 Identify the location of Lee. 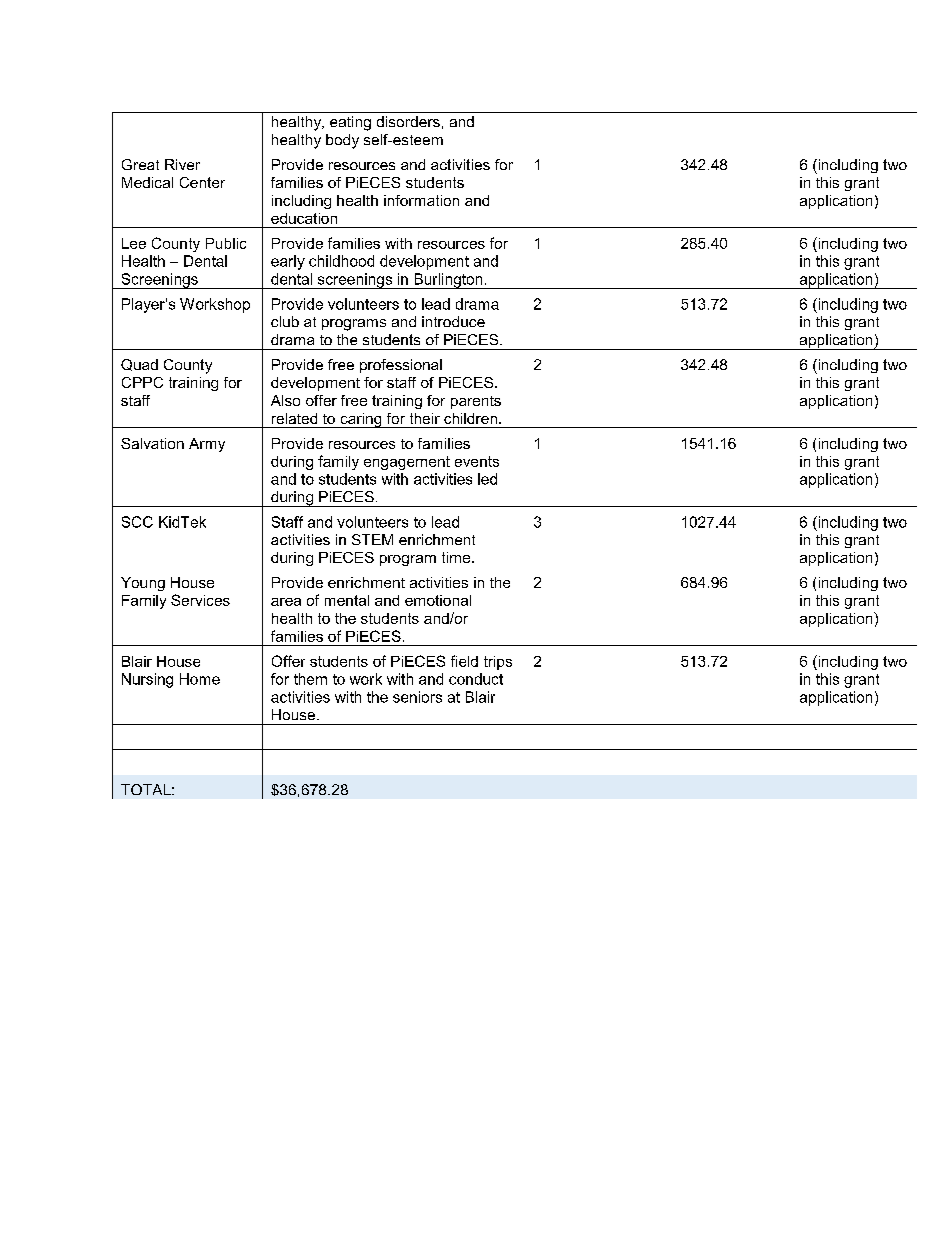
(134, 243).
